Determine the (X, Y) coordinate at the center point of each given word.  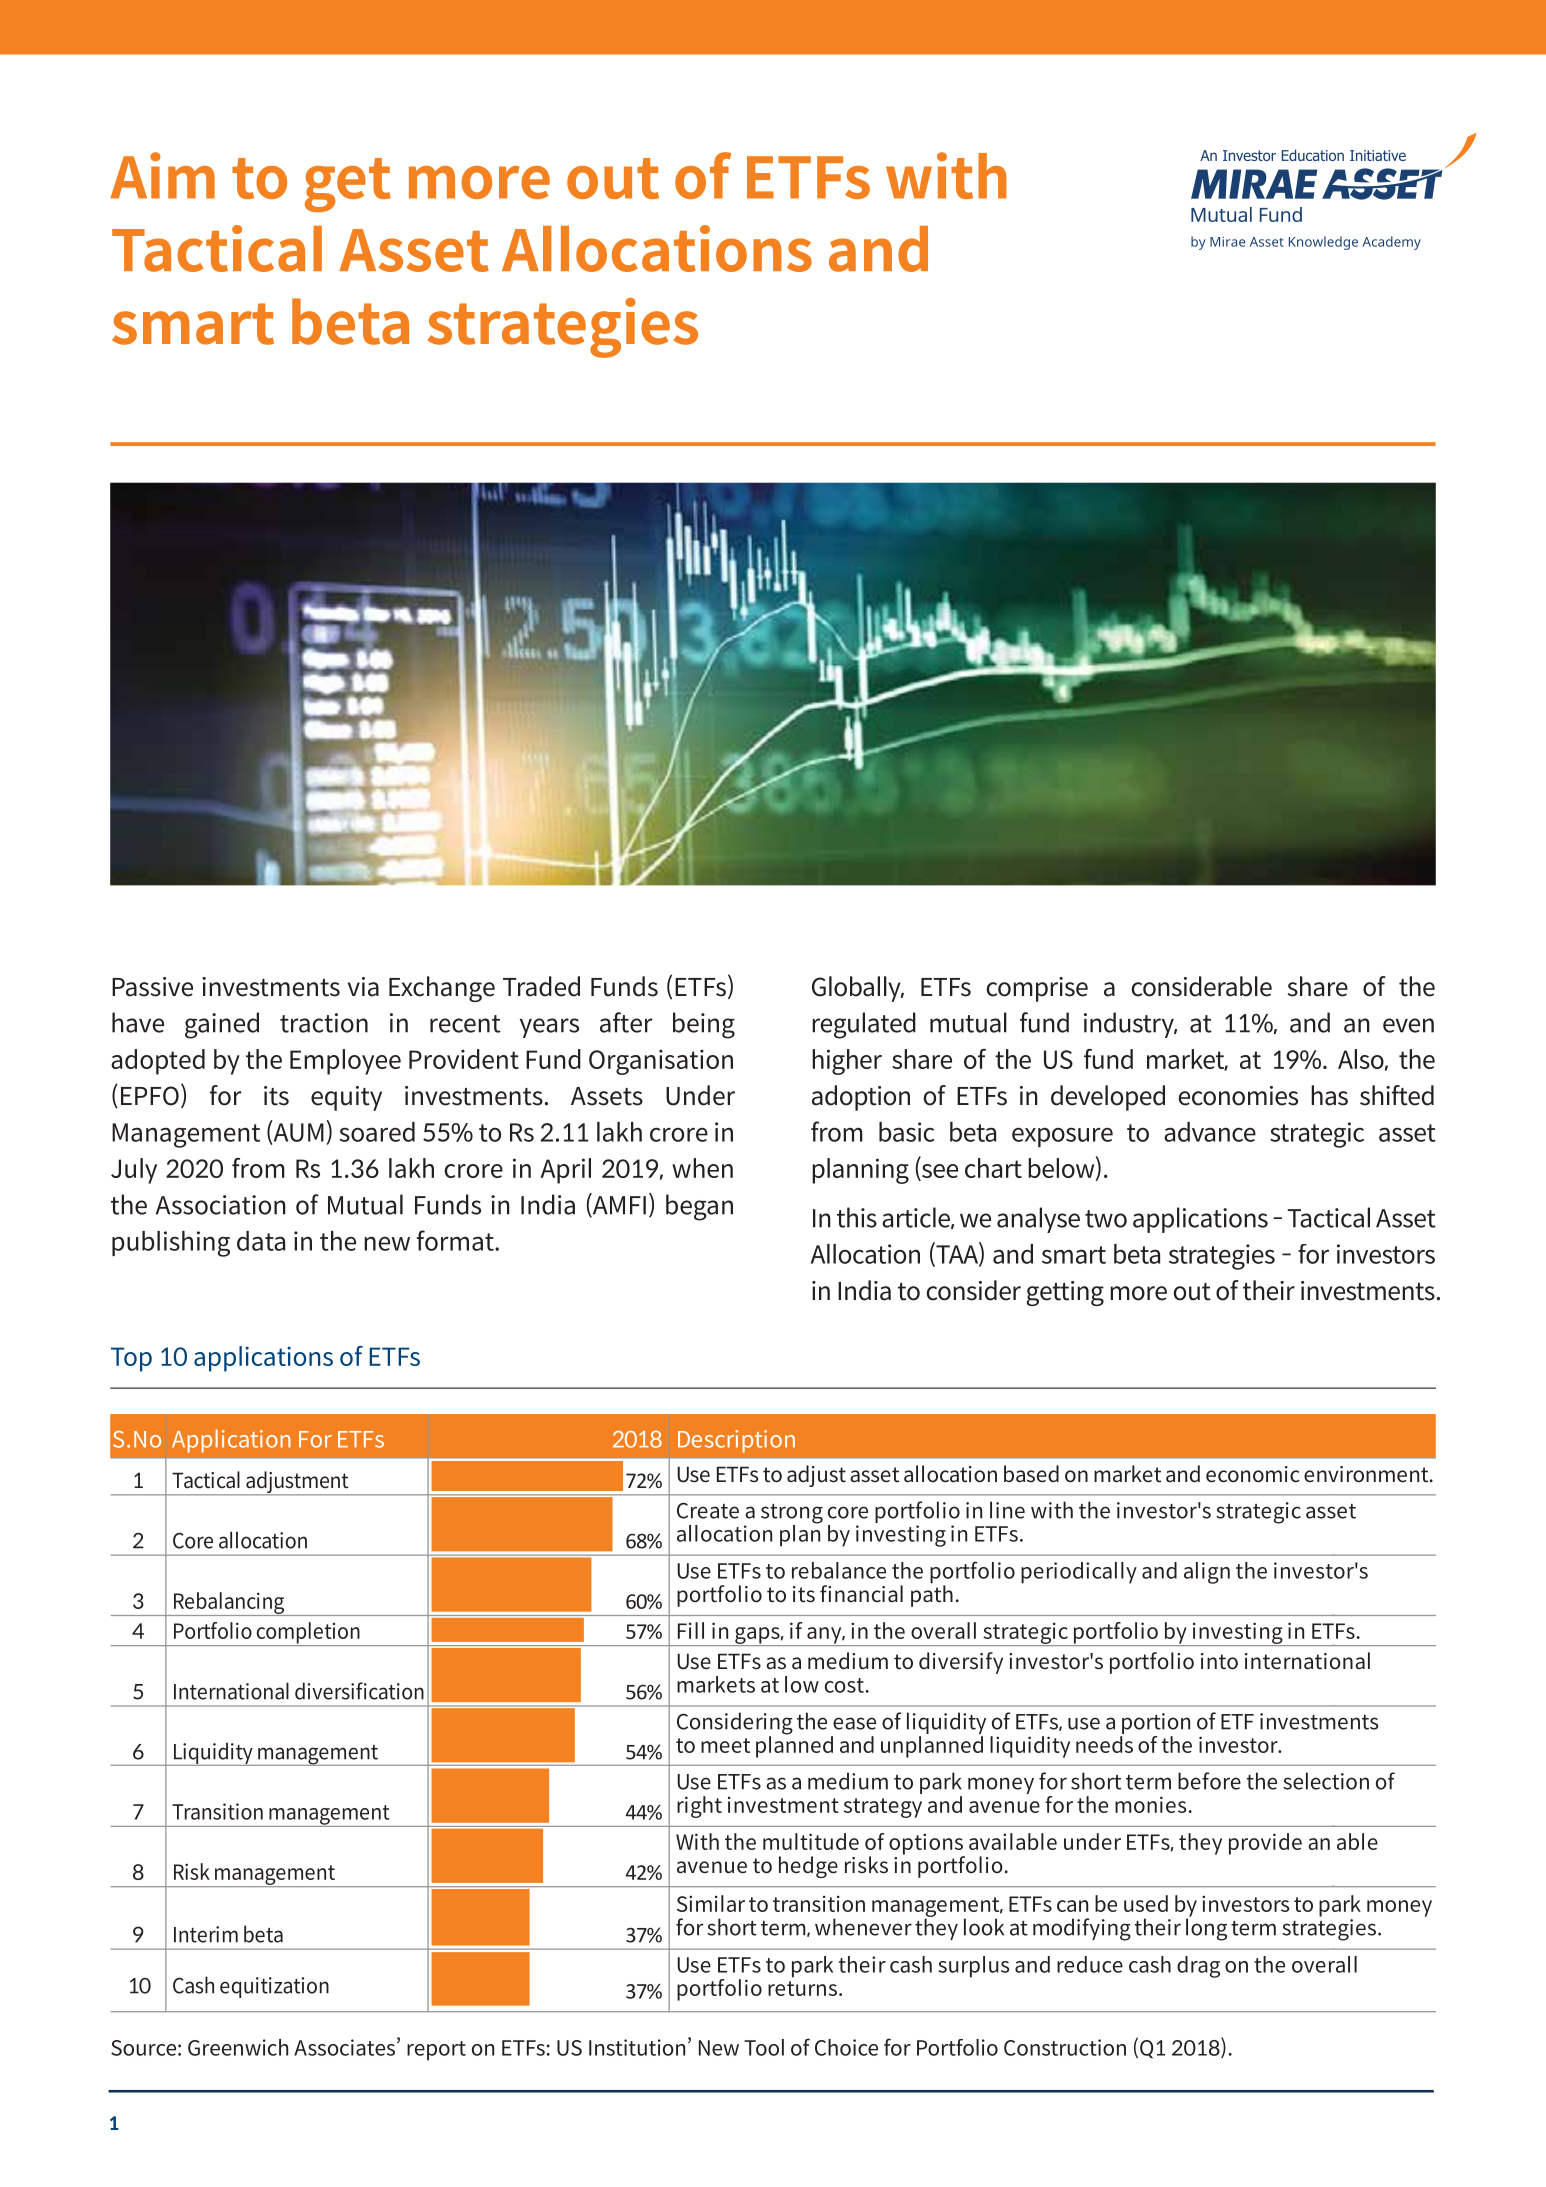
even (1408, 1025)
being (704, 1025)
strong (792, 1515)
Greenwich (238, 2047)
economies (1238, 1096)
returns (802, 1988)
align (1207, 1573)
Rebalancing (229, 1604)
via (363, 987)
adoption (861, 1098)
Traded (541, 986)
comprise (1037, 989)
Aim (162, 175)
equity (346, 1098)
